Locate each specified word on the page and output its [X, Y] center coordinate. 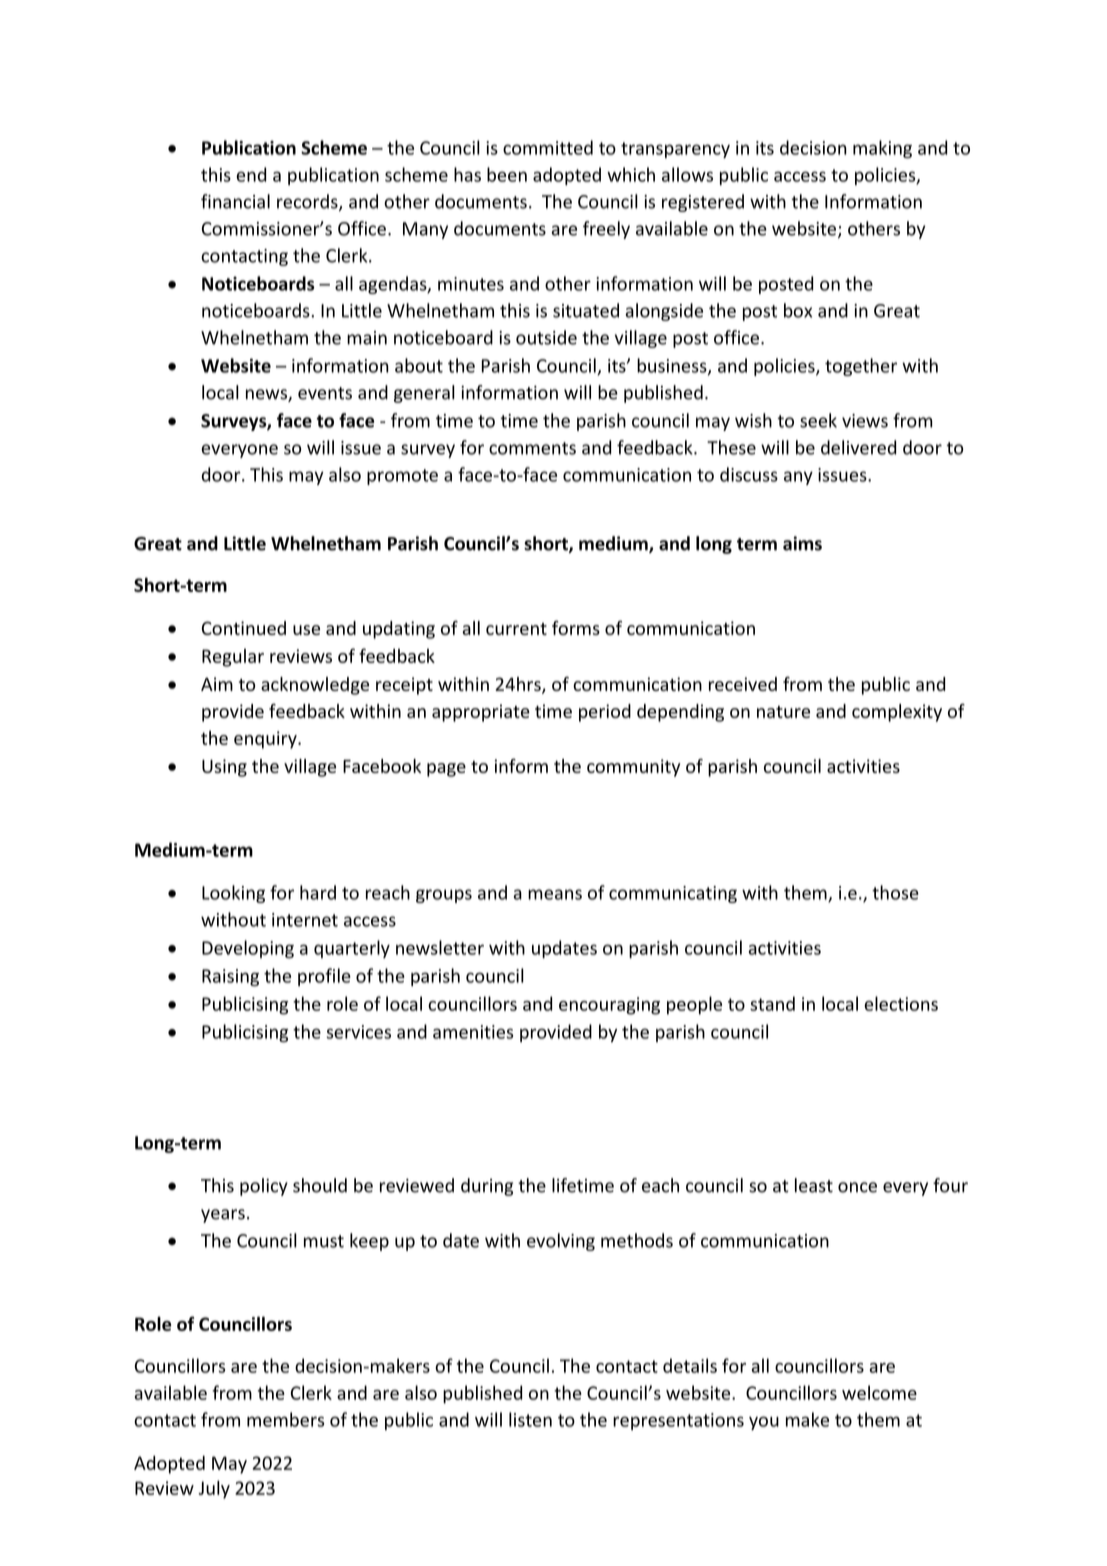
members [285, 1419]
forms [576, 628]
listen [530, 1419]
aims [802, 543]
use [306, 630]
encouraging [609, 1006]
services [359, 1032]
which [631, 174]
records [308, 202]
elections [901, 1003]
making [882, 149]
